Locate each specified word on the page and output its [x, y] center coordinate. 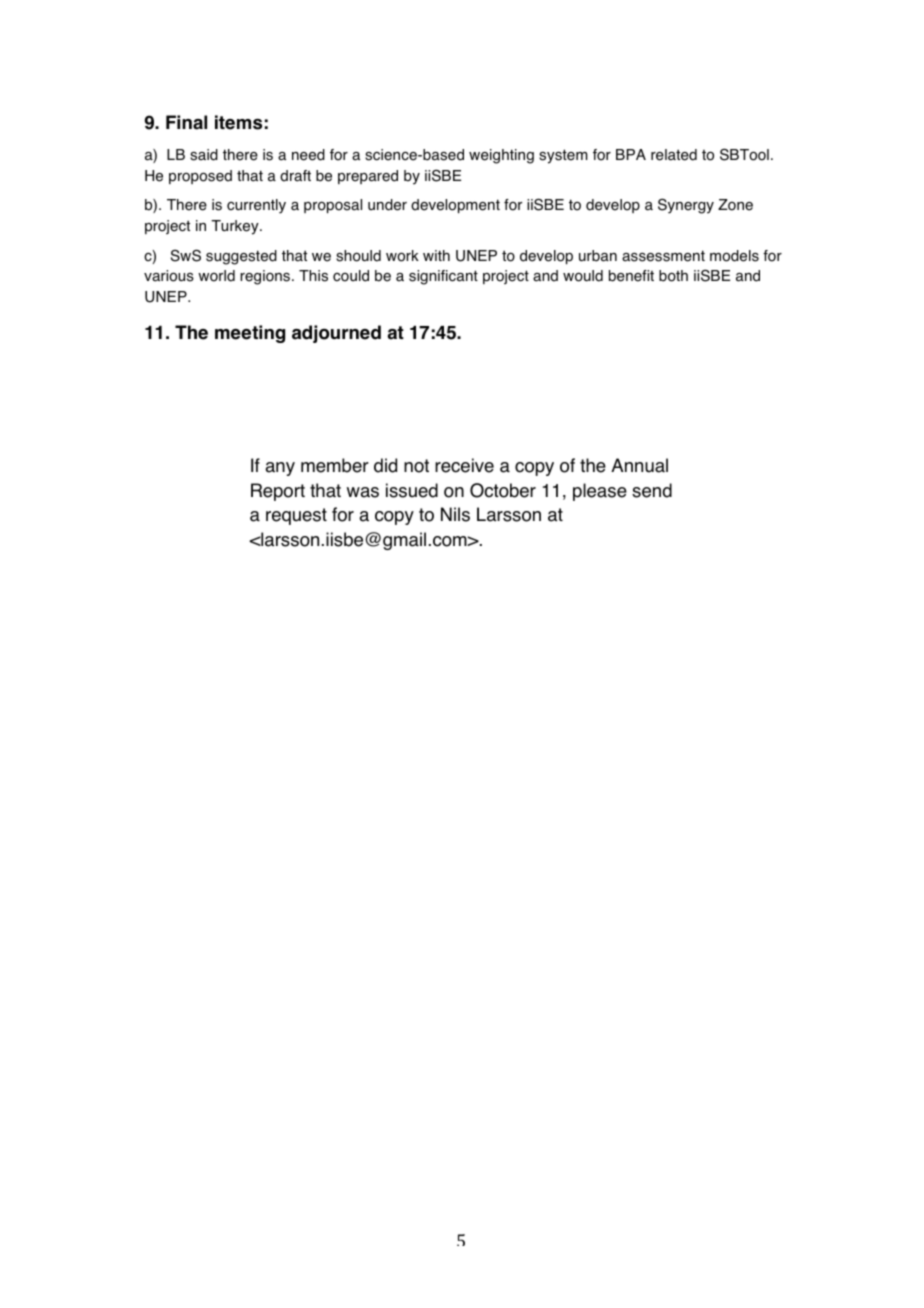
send [652, 490]
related [674, 155]
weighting [501, 156]
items [238, 122]
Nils [455, 514]
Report [278, 492]
